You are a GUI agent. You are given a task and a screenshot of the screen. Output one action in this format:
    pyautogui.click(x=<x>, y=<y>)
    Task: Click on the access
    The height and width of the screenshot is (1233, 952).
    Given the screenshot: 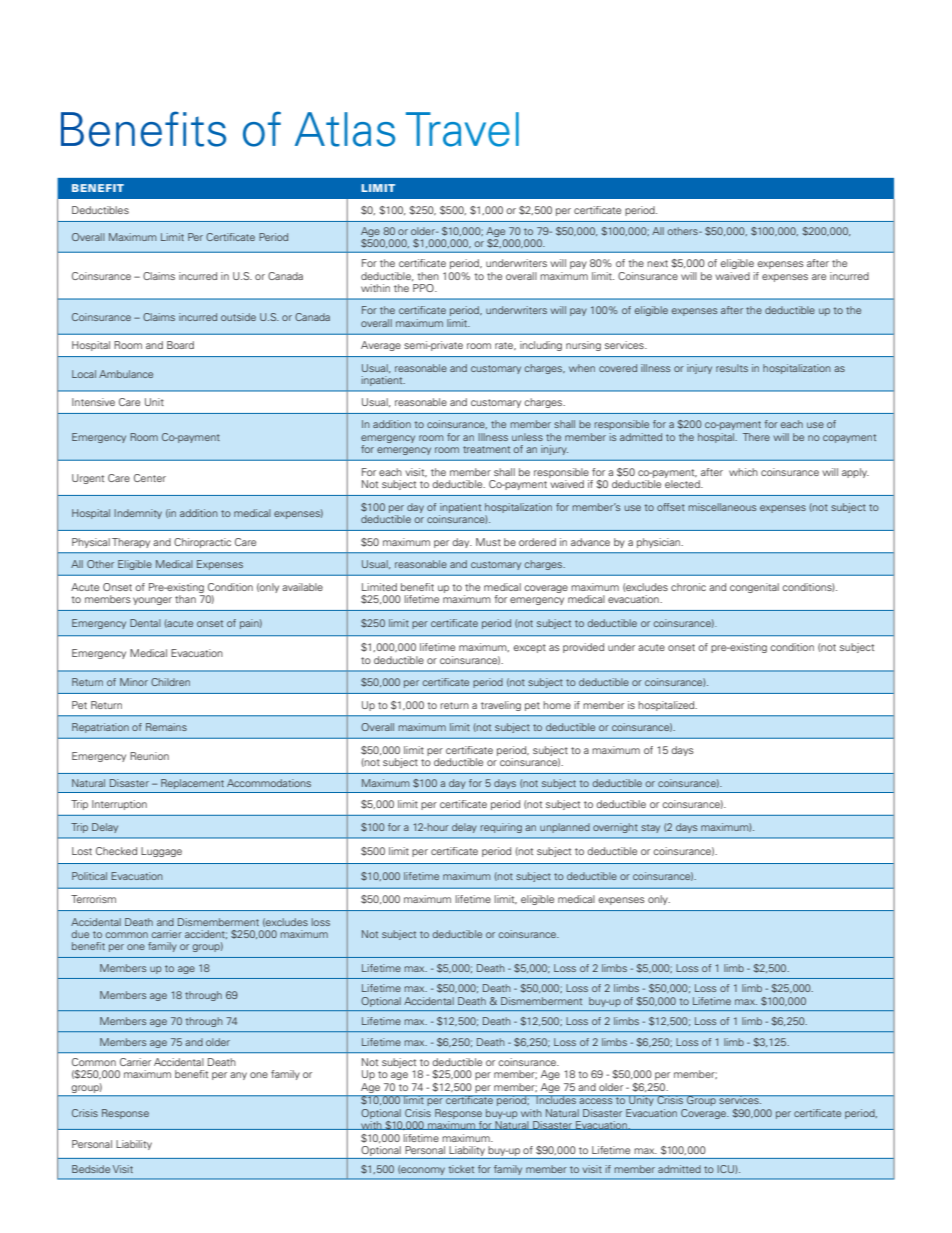 What is the action you would take?
    pyautogui.click(x=596, y=1101)
